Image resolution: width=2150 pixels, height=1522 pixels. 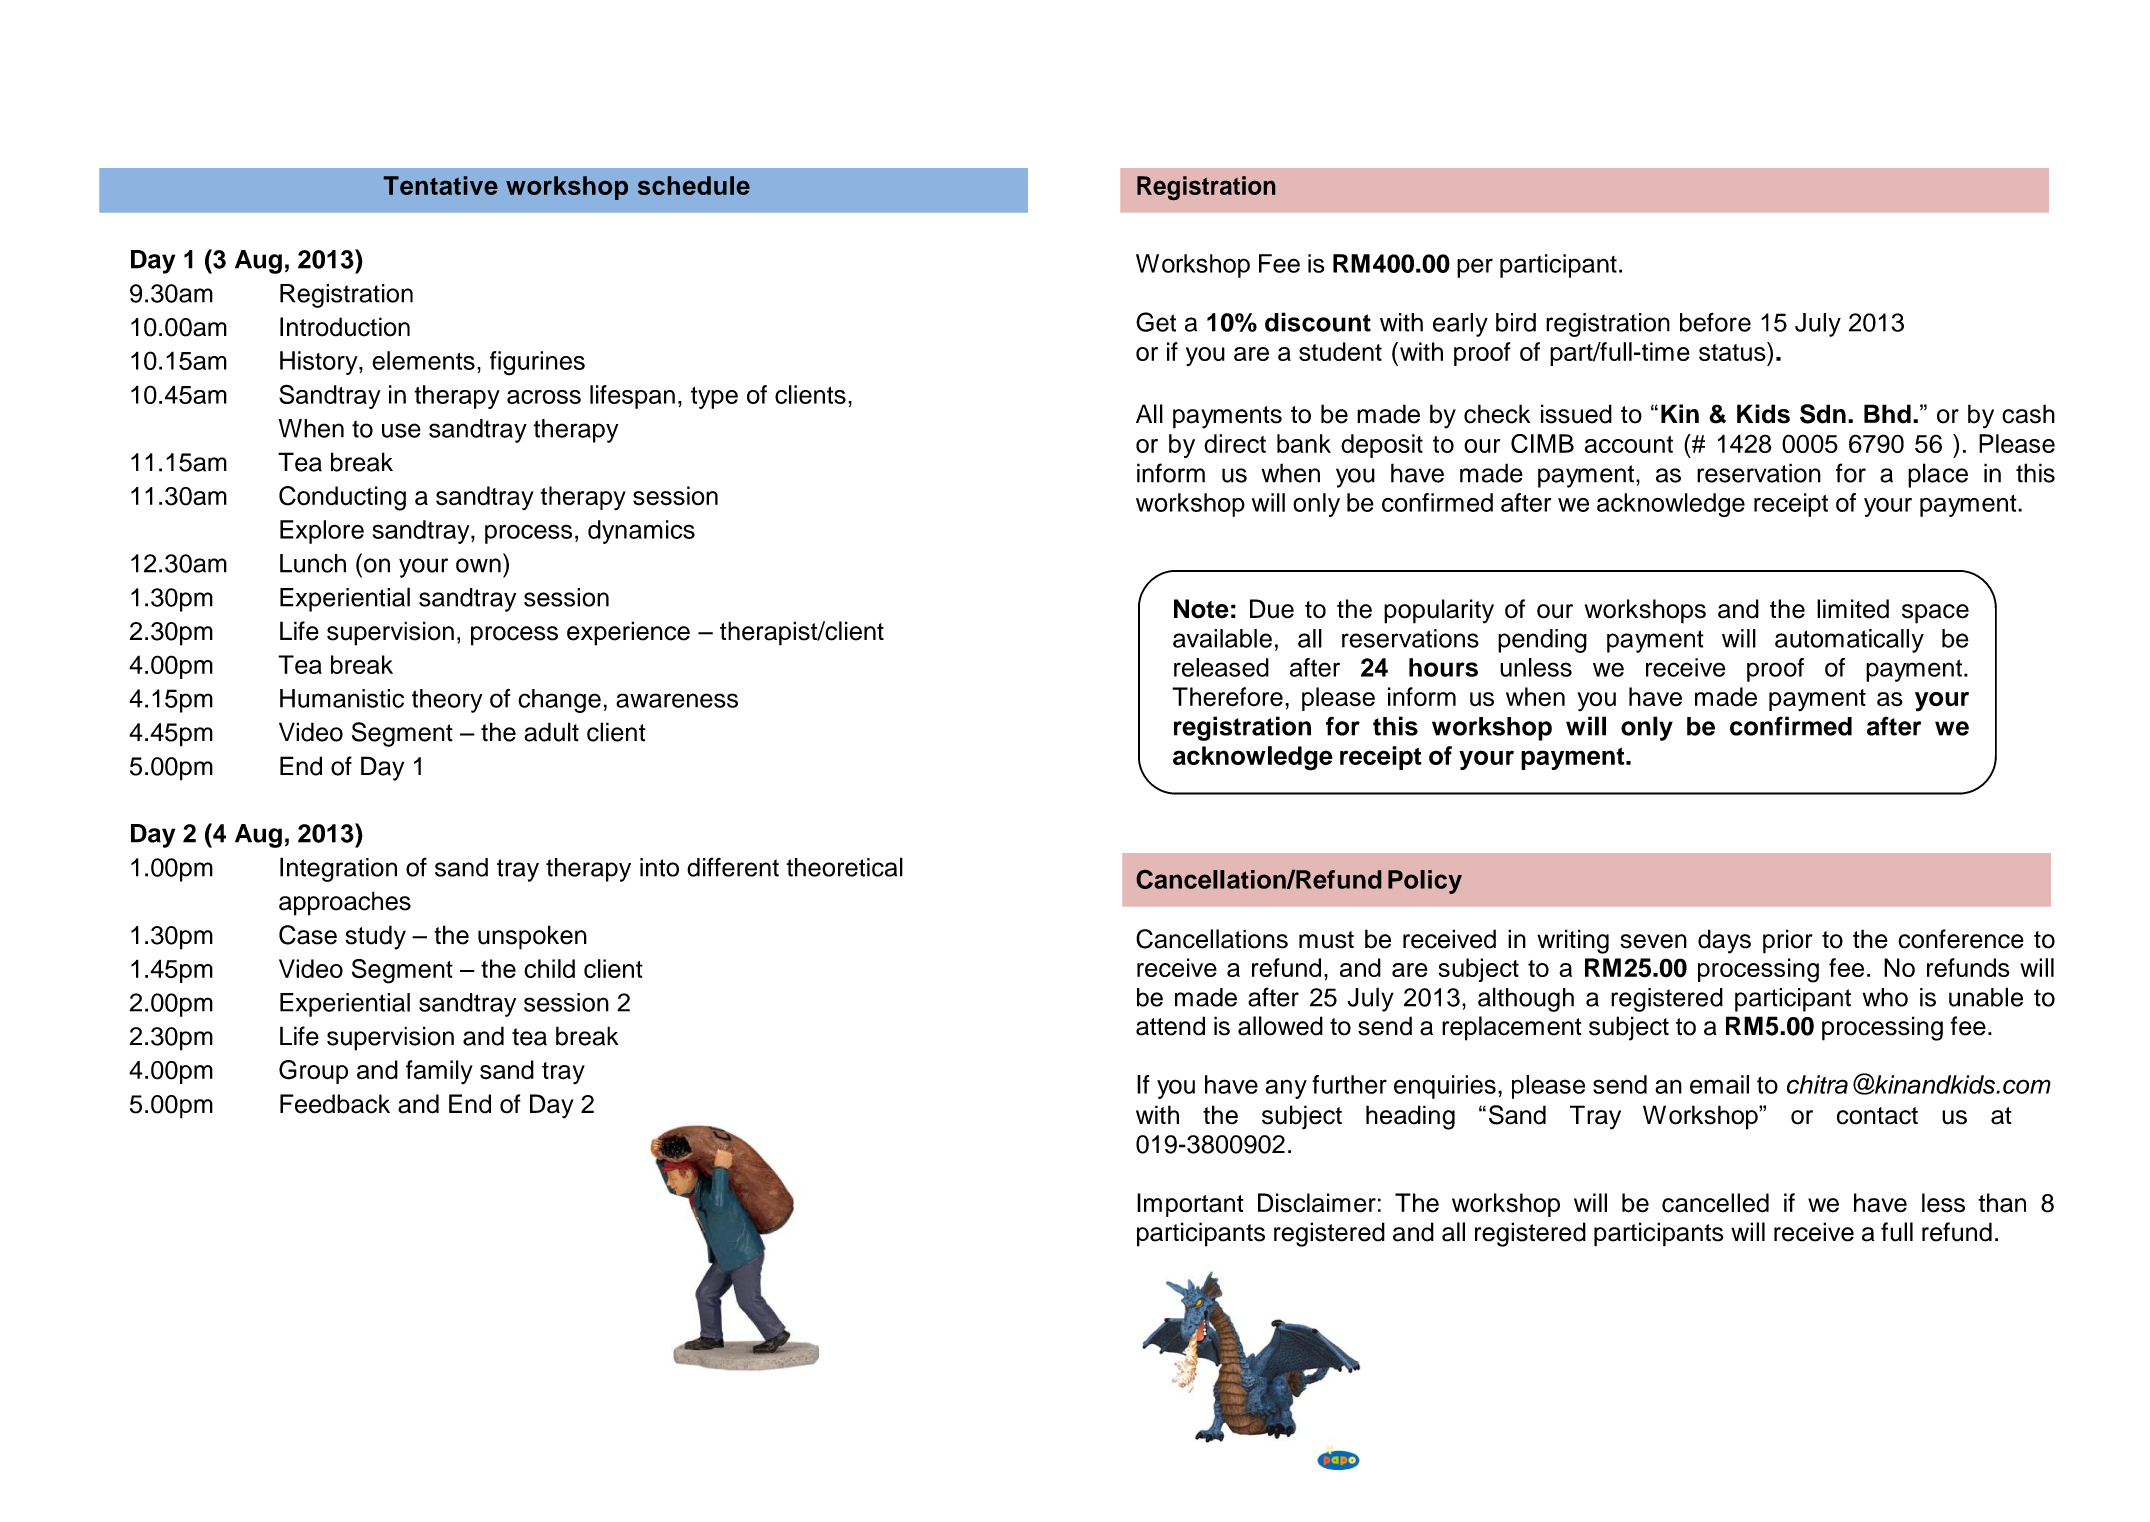 What do you see at coordinates (441, 185) in the document?
I see `Tentative` at bounding box center [441, 185].
